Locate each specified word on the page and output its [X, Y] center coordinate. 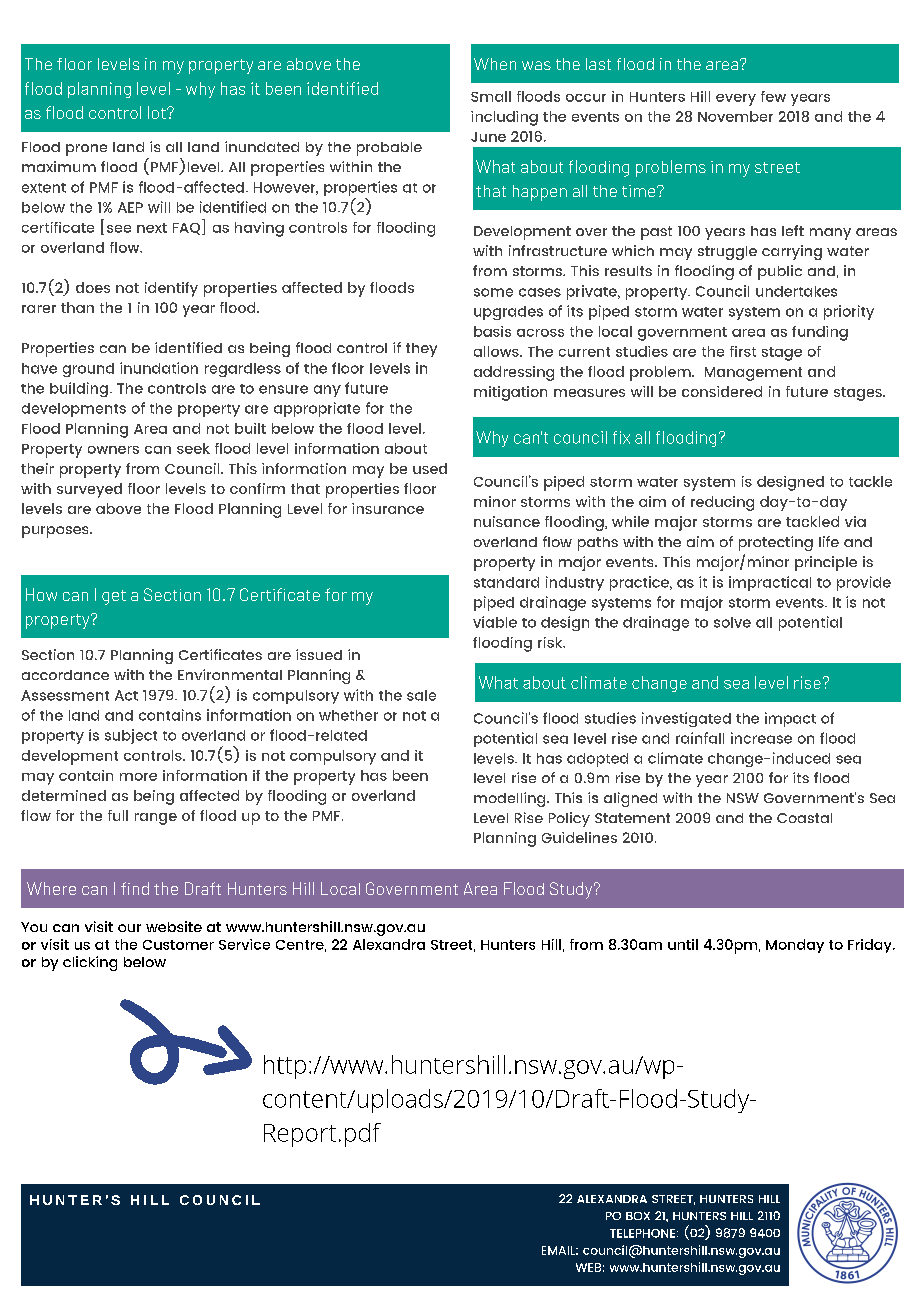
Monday [795, 946]
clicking [90, 963]
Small [491, 96]
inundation [159, 368]
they [421, 350]
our [129, 928]
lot [158, 112]
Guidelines [579, 837]
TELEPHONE [642, 1233]
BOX [638, 1216]
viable [495, 622]
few [773, 96]
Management [753, 374]
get [114, 597]
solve [732, 622]
